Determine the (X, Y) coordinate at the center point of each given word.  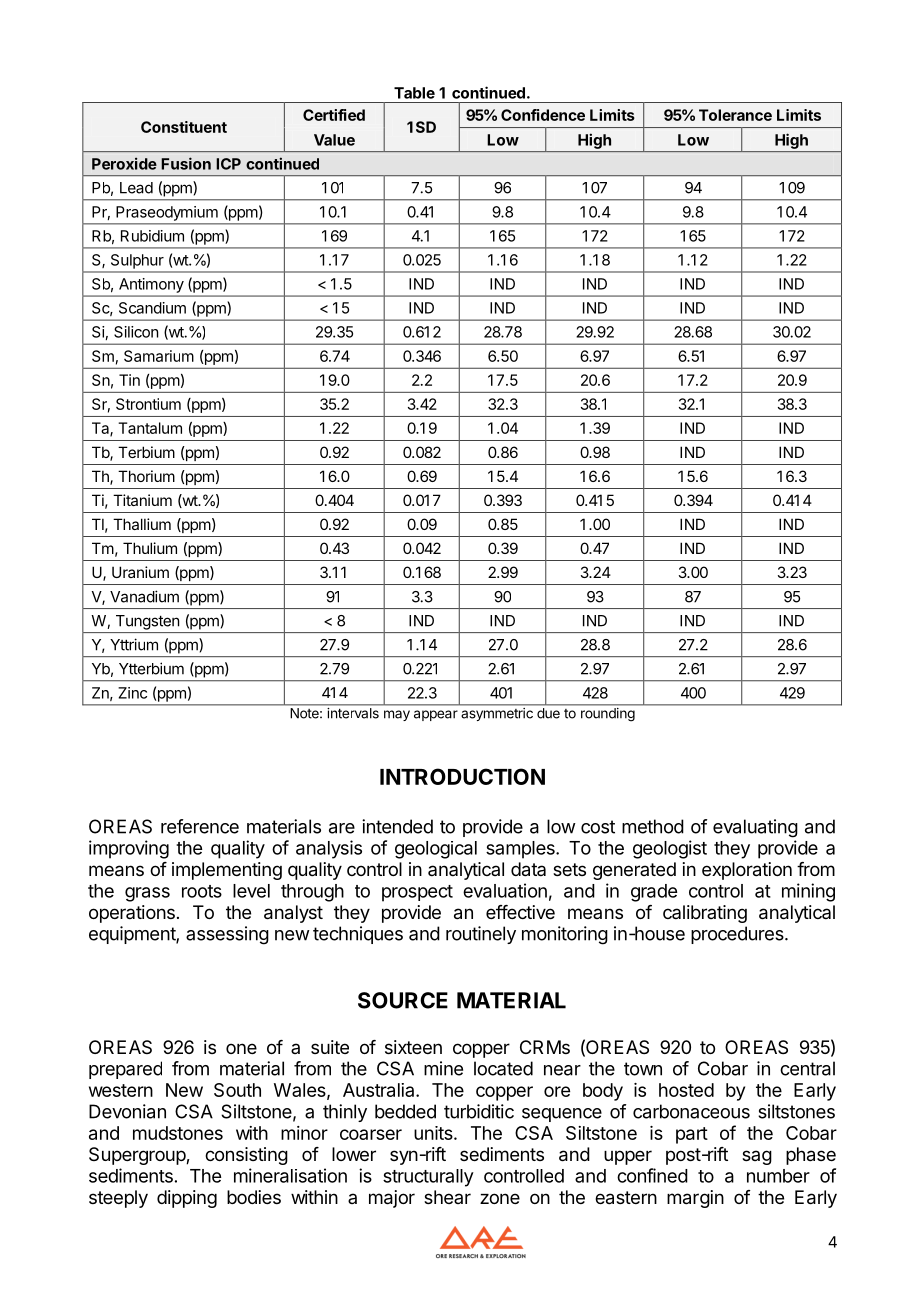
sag (757, 1157)
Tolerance (735, 115)
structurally (428, 1178)
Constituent (184, 127)
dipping (187, 1199)
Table (414, 93)
